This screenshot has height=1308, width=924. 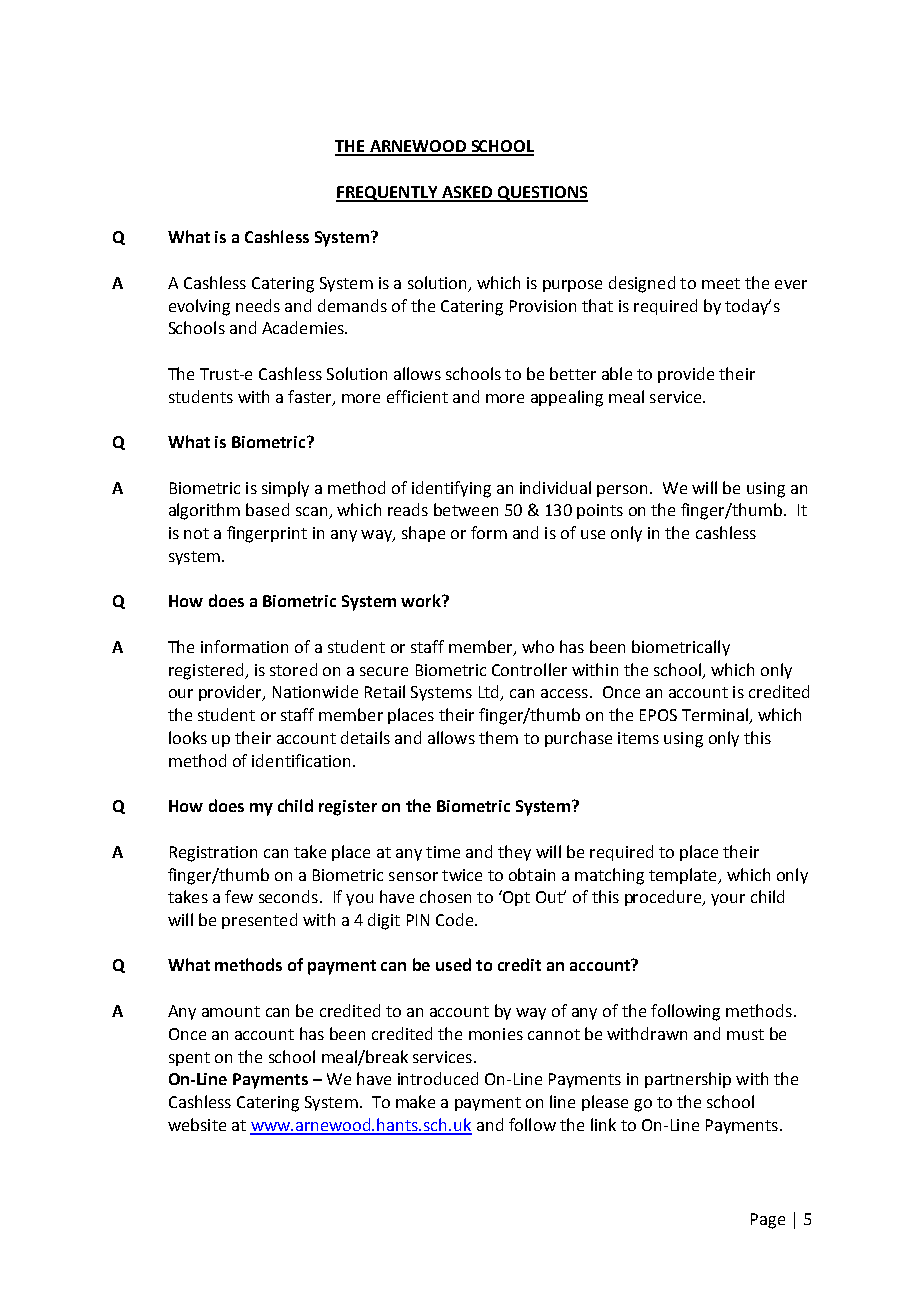 What do you see at coordinates (453, 964) in the screenshot?
I see `used` at bounding box center [453, 964].
